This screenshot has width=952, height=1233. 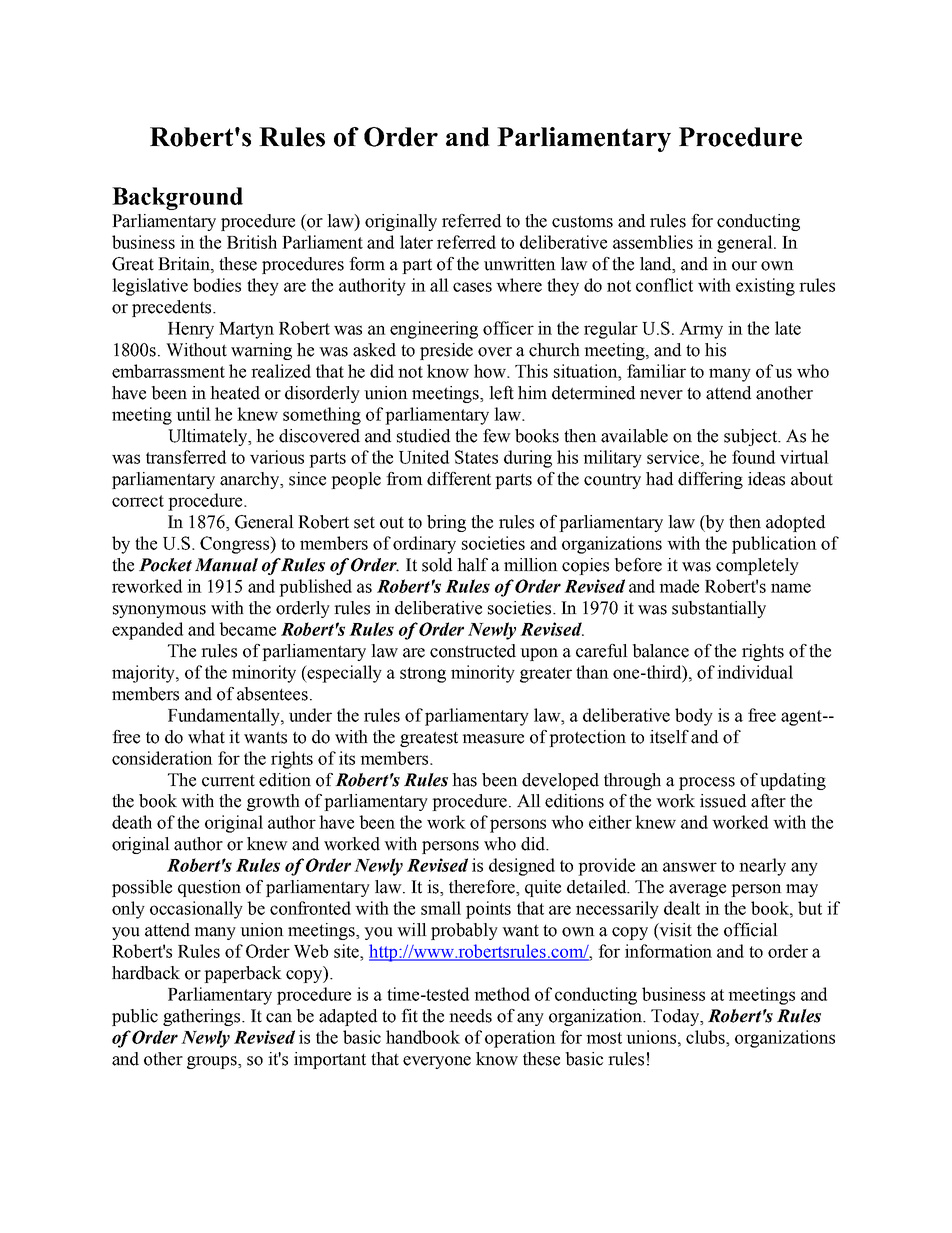 What do you see at coordinates (470, 1016) in the screenshot?
I see `needs` at bounding box center [470, 1016].
